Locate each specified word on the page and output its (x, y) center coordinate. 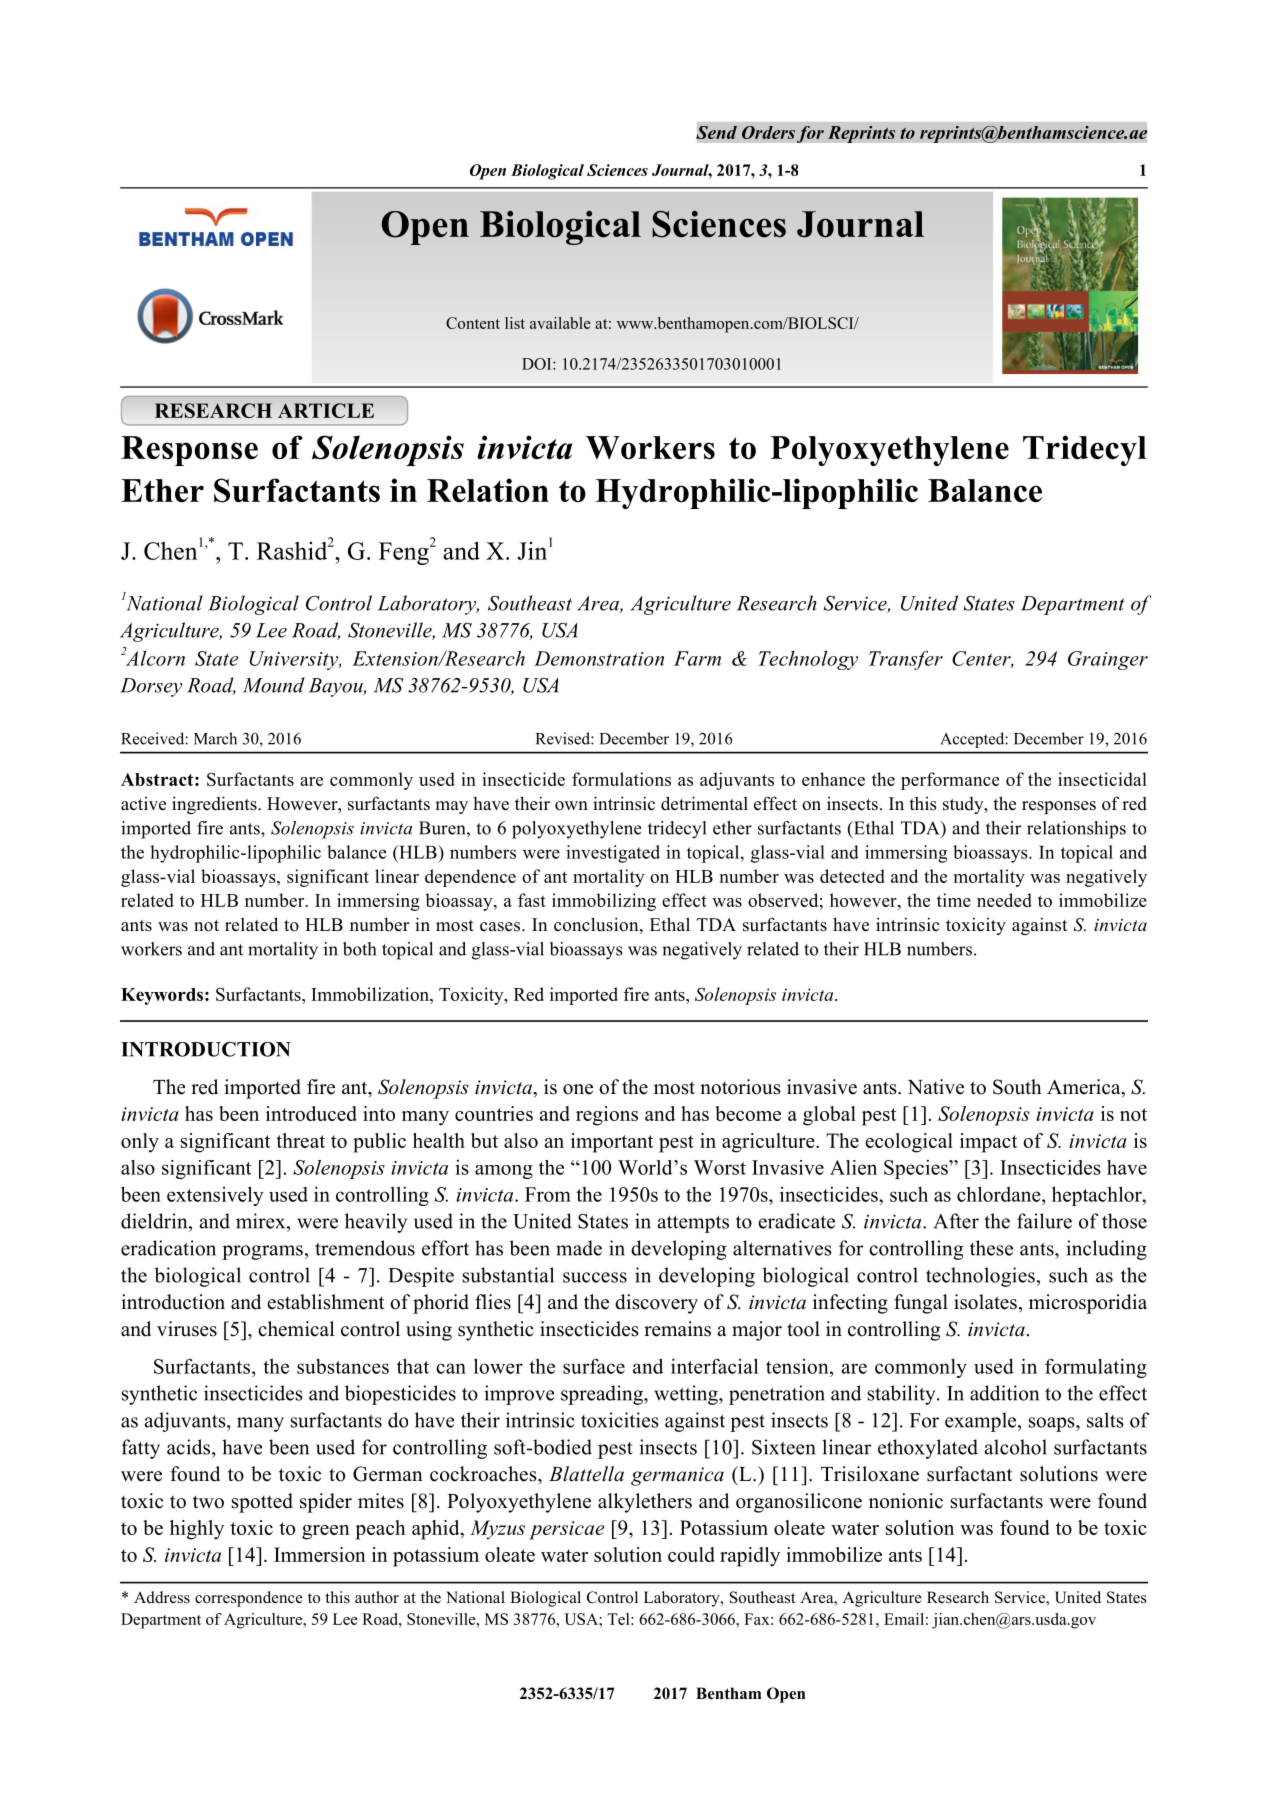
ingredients (215, 805)
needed (1004, 900)
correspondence (249, 1599)
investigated (613, 854)
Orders (768, 132)
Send (716, 132)
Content (473, 323)
